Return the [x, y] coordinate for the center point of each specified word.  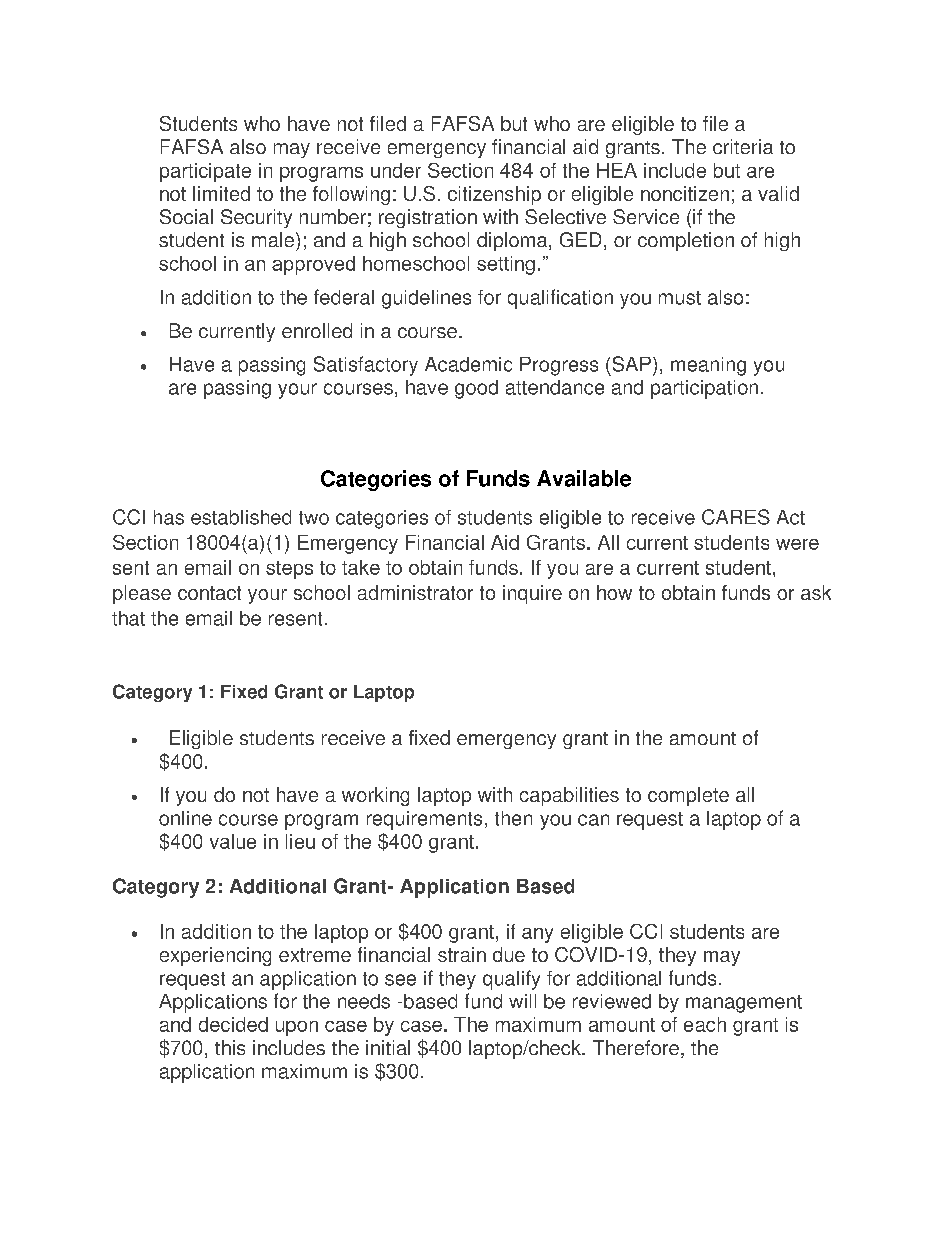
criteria [743, 146]
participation [704, 389]
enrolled [317, 330]
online [185, 818]
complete [688, 796]
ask [816, 592]
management [744, 1004]
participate [205, 172]
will [522, 1001]
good [476, 389]
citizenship [494, 195]
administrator [415, 592]
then [513, 818]
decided [233, 1024]
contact [209, 593]
